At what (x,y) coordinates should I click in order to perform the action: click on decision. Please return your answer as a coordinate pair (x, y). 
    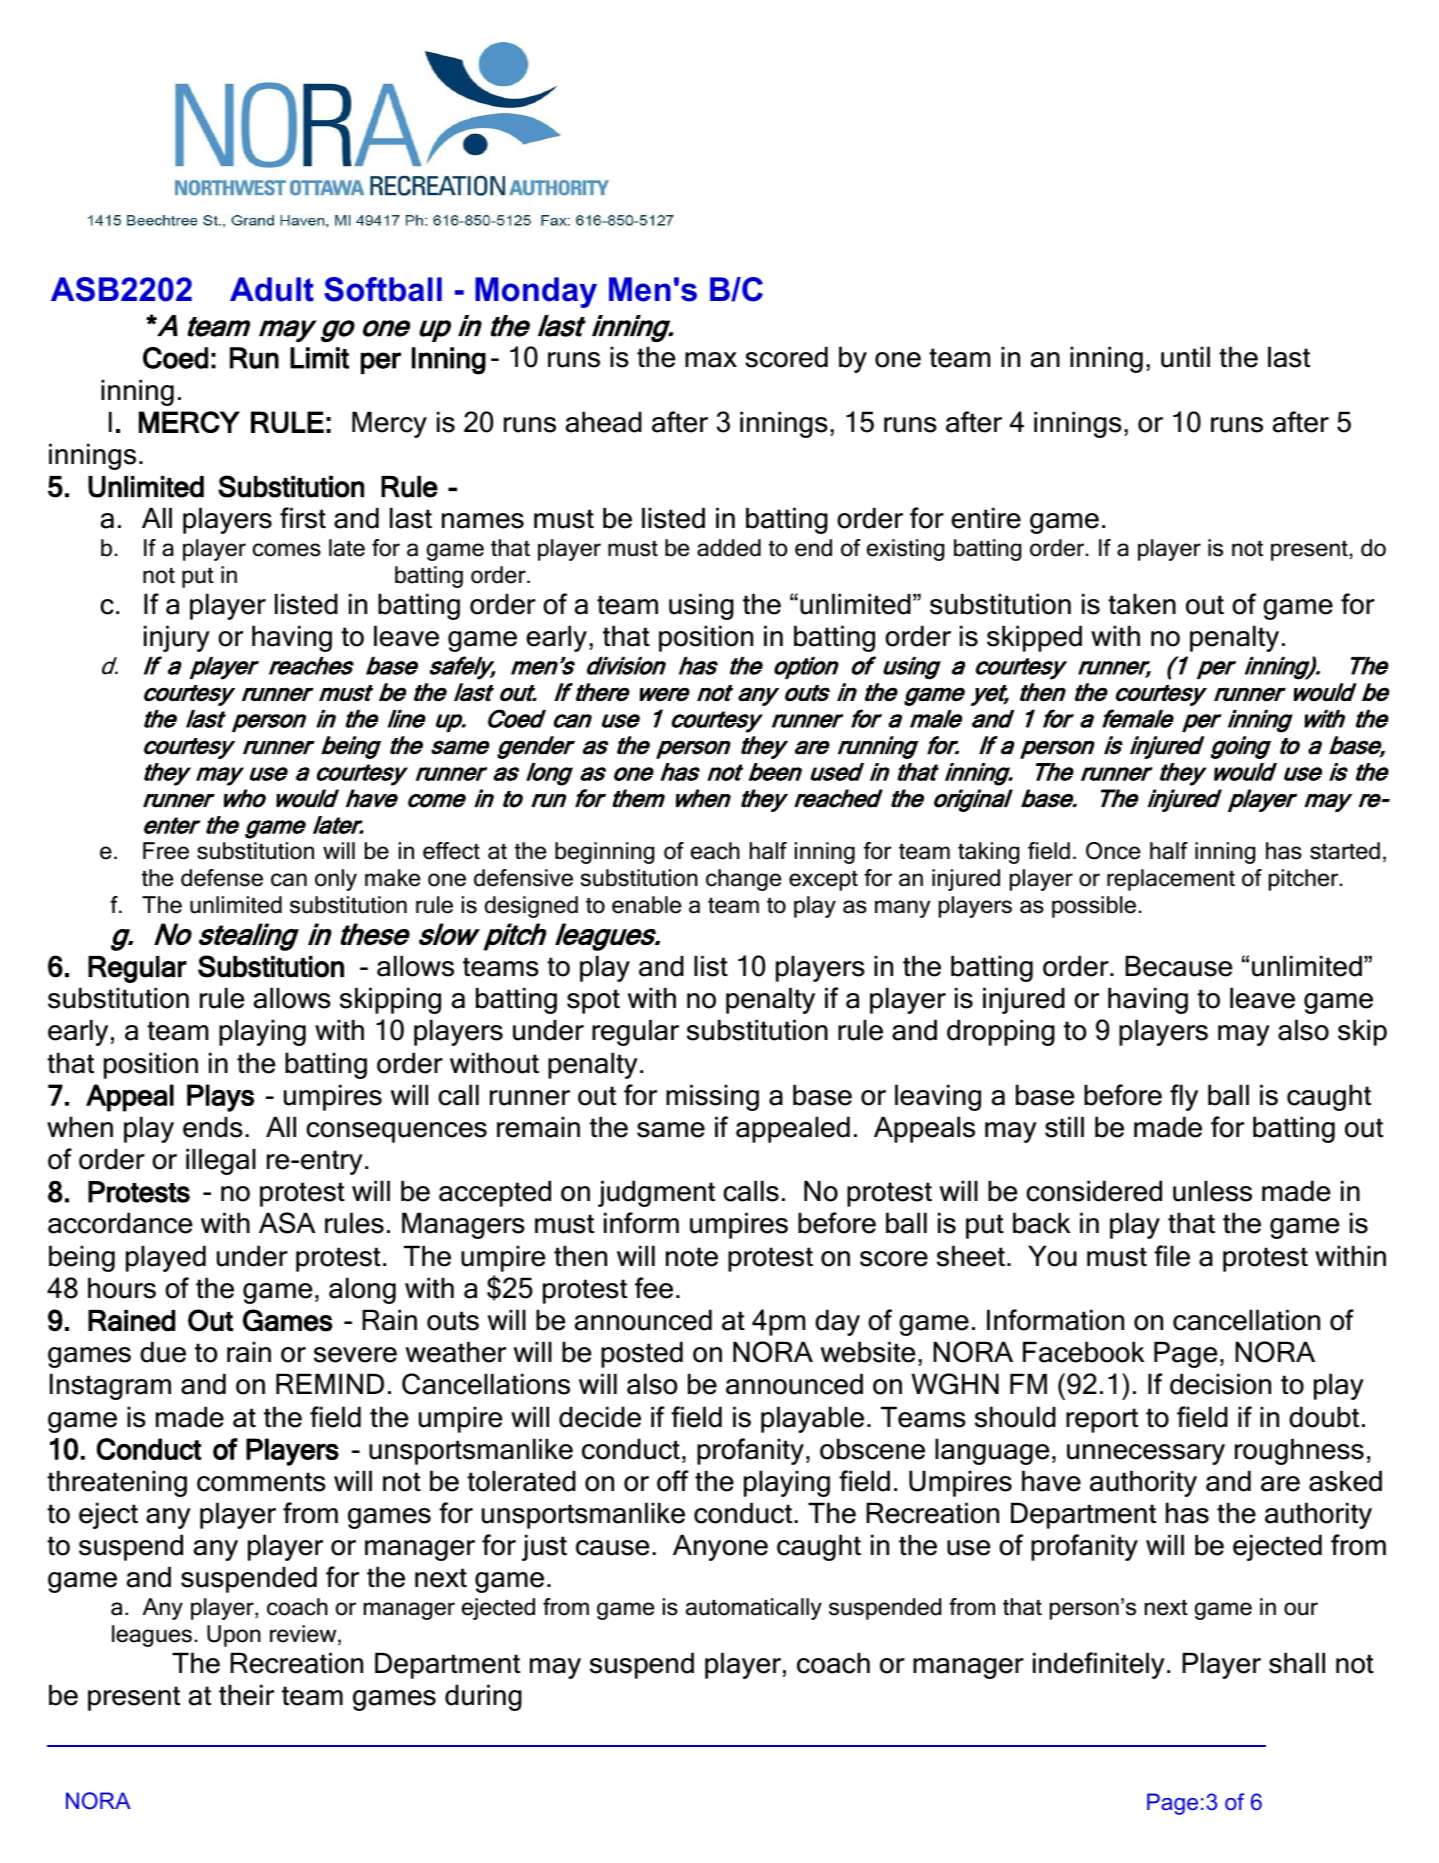
    Looking at the image, I should click on (1220, 1384).
